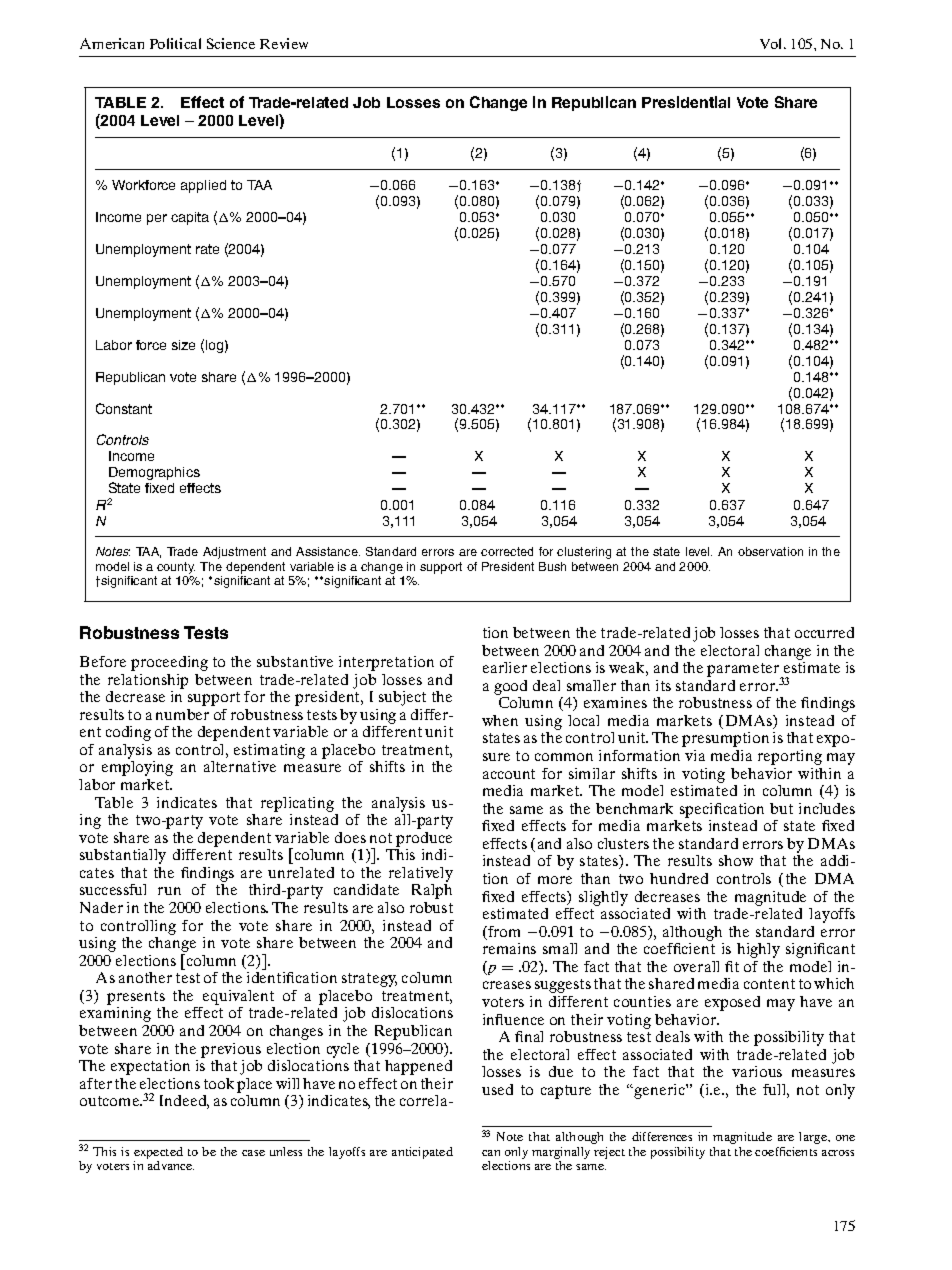 The image size is (952, 1270). What do you see at coordinates (507, 551) in the screenshot?
I see `corrected` at bounding box center [507, 551].
